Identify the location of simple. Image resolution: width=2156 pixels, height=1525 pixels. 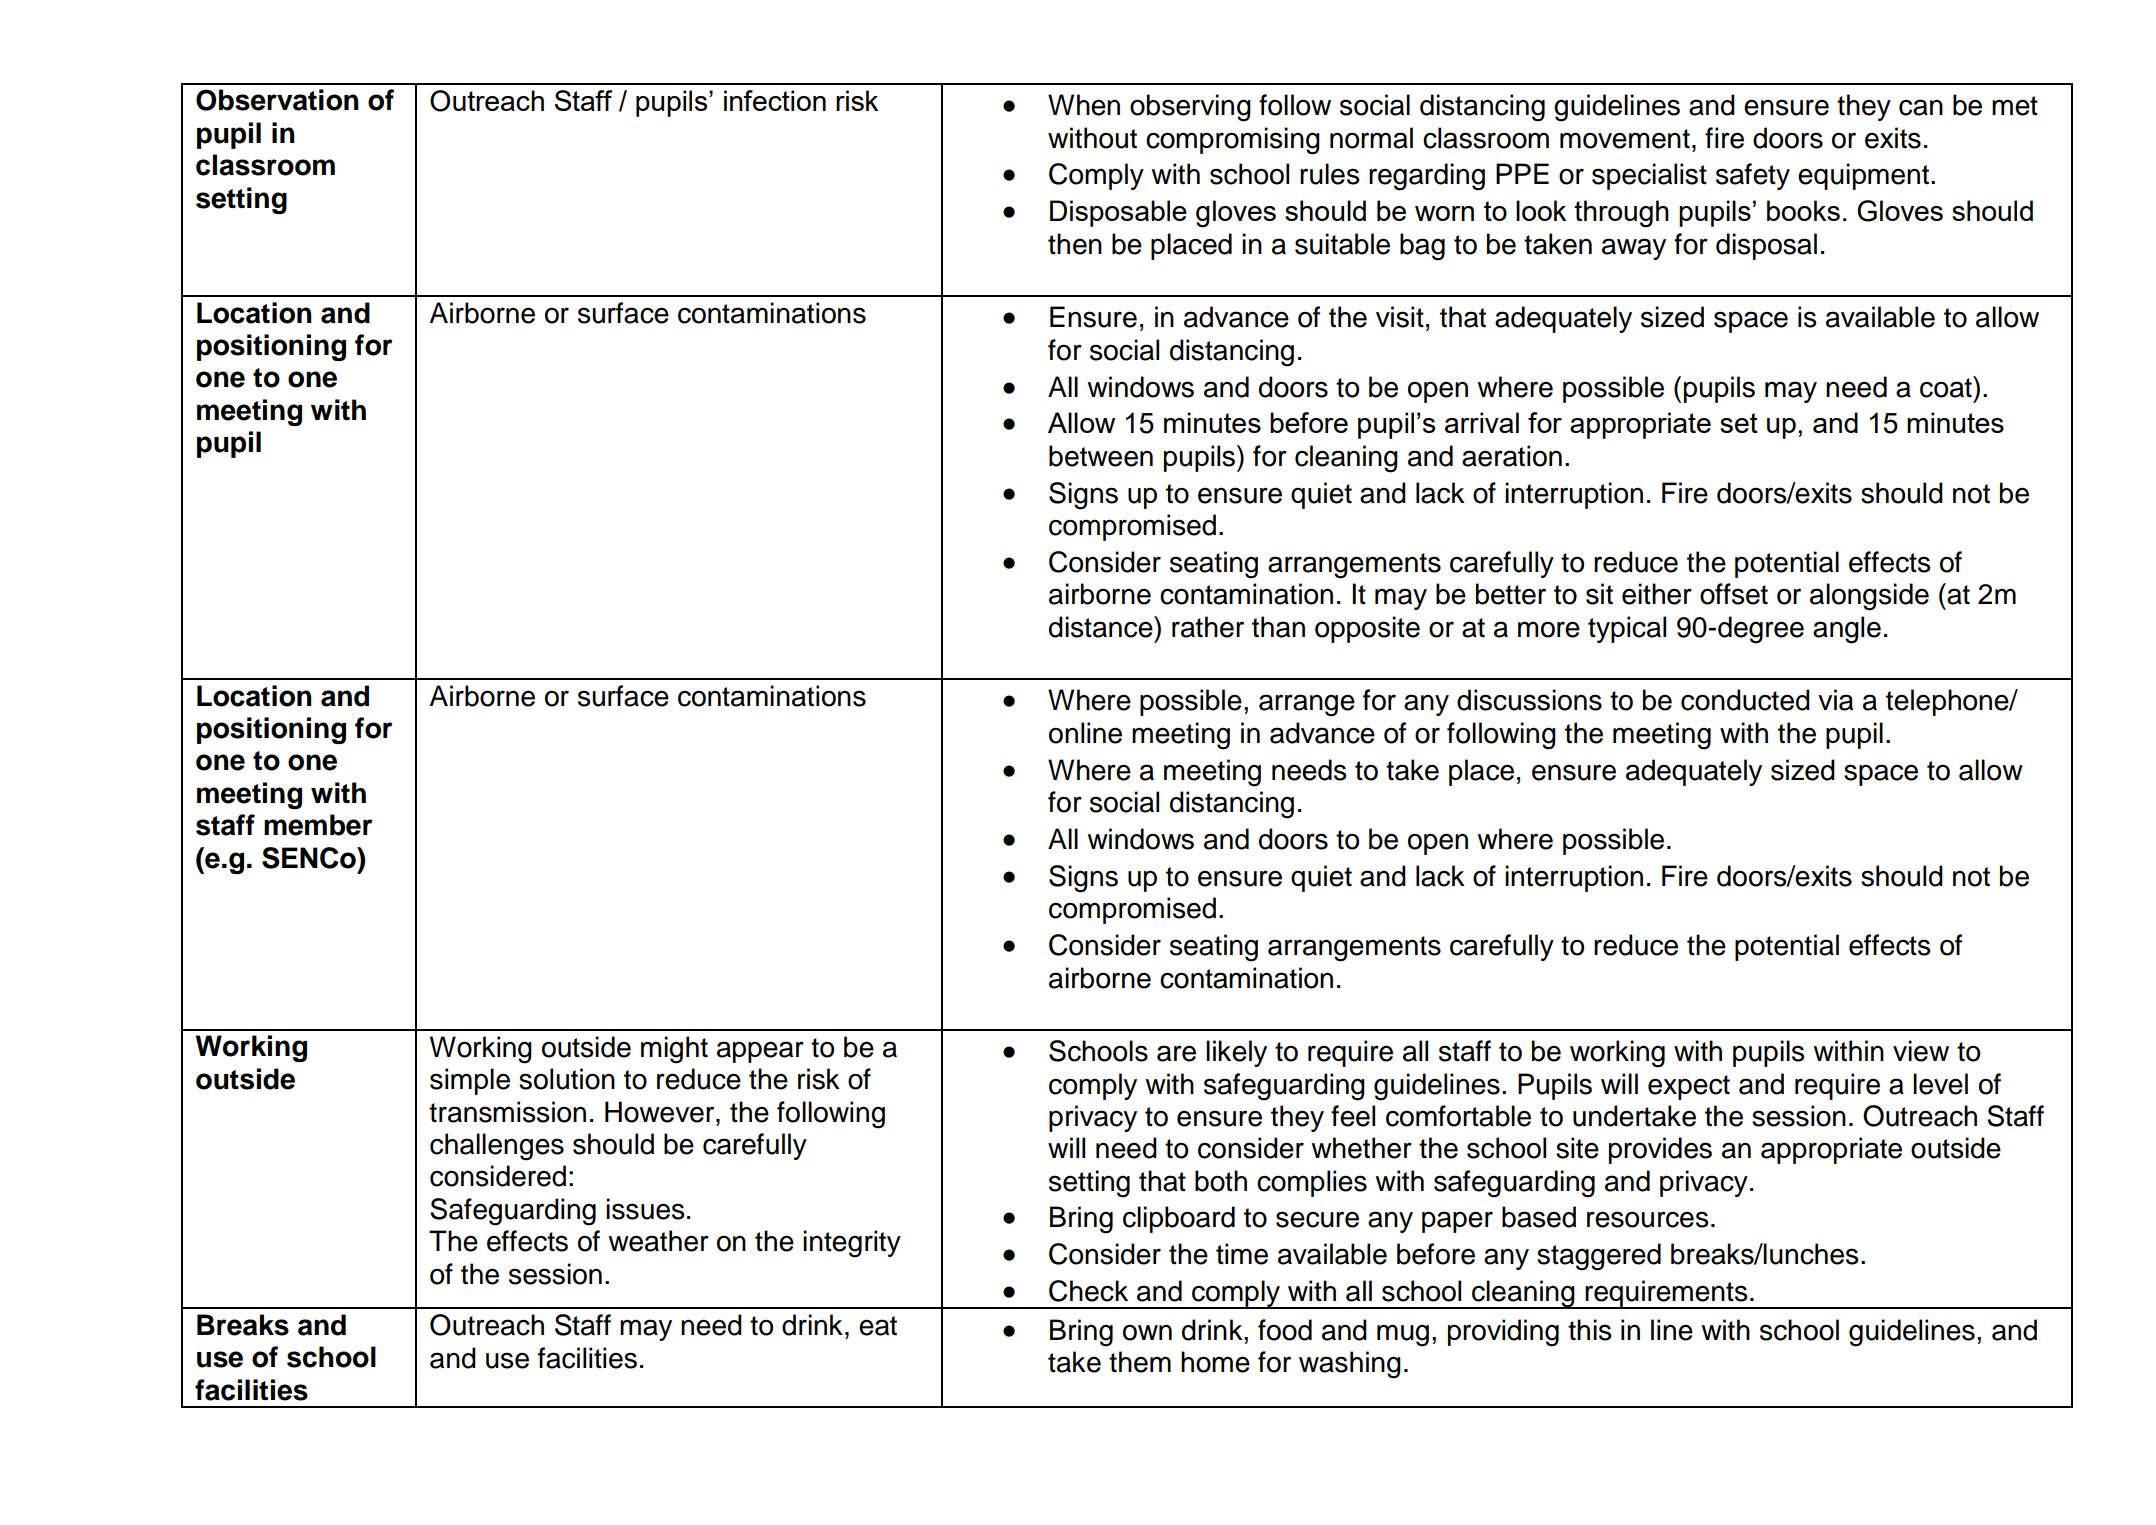
(470, 1081).
